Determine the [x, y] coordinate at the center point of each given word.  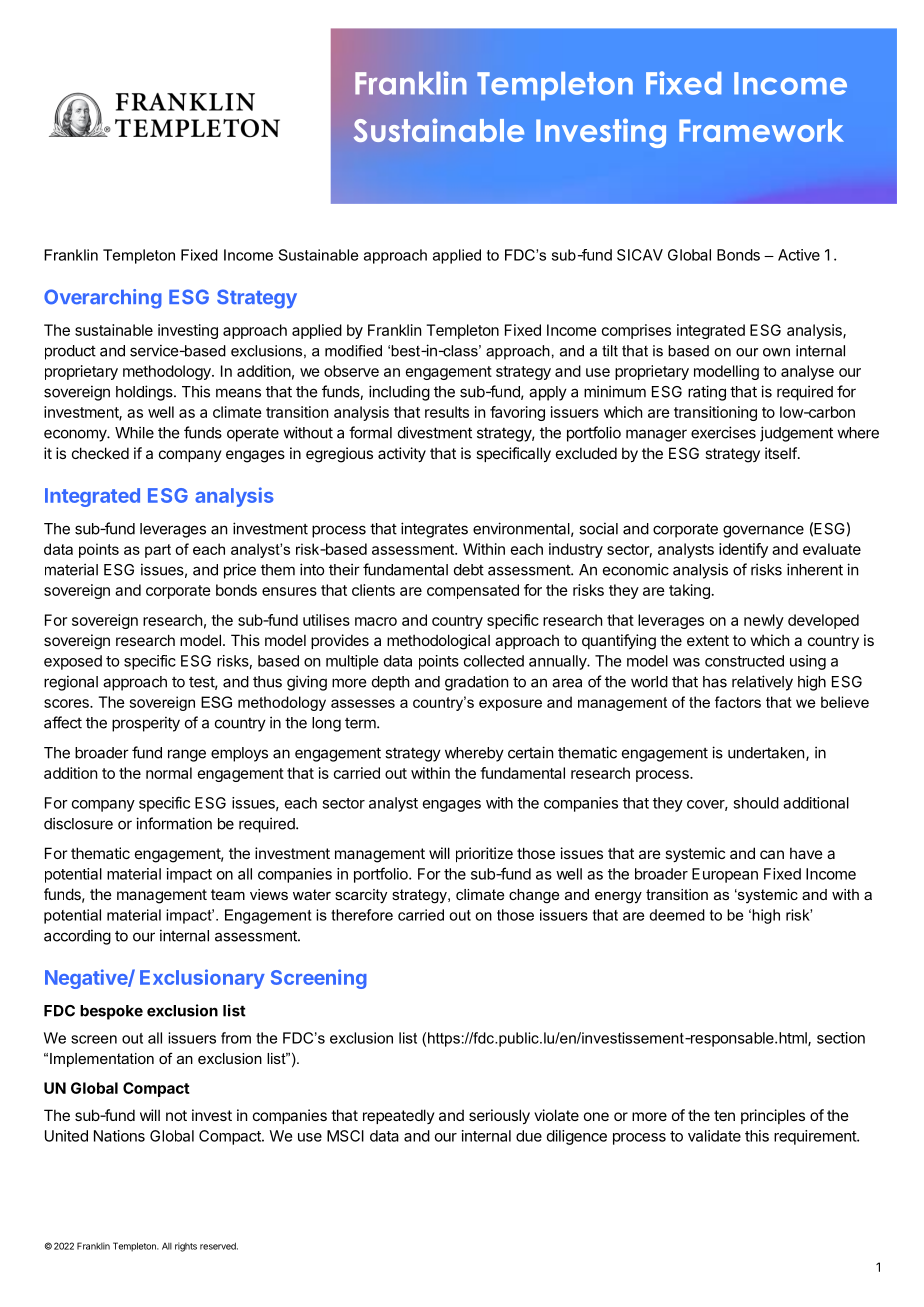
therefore [362, 915]
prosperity [146, 724]
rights [186, 1247]
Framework [761, 130]
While [134, 432]
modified [353, 351]
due [529, 1136]
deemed [677, 915]
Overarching [103, 299]
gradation [476, 683]
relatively [762, 683]
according [77, 937]
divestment [435, 432]
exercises [723, 432]
